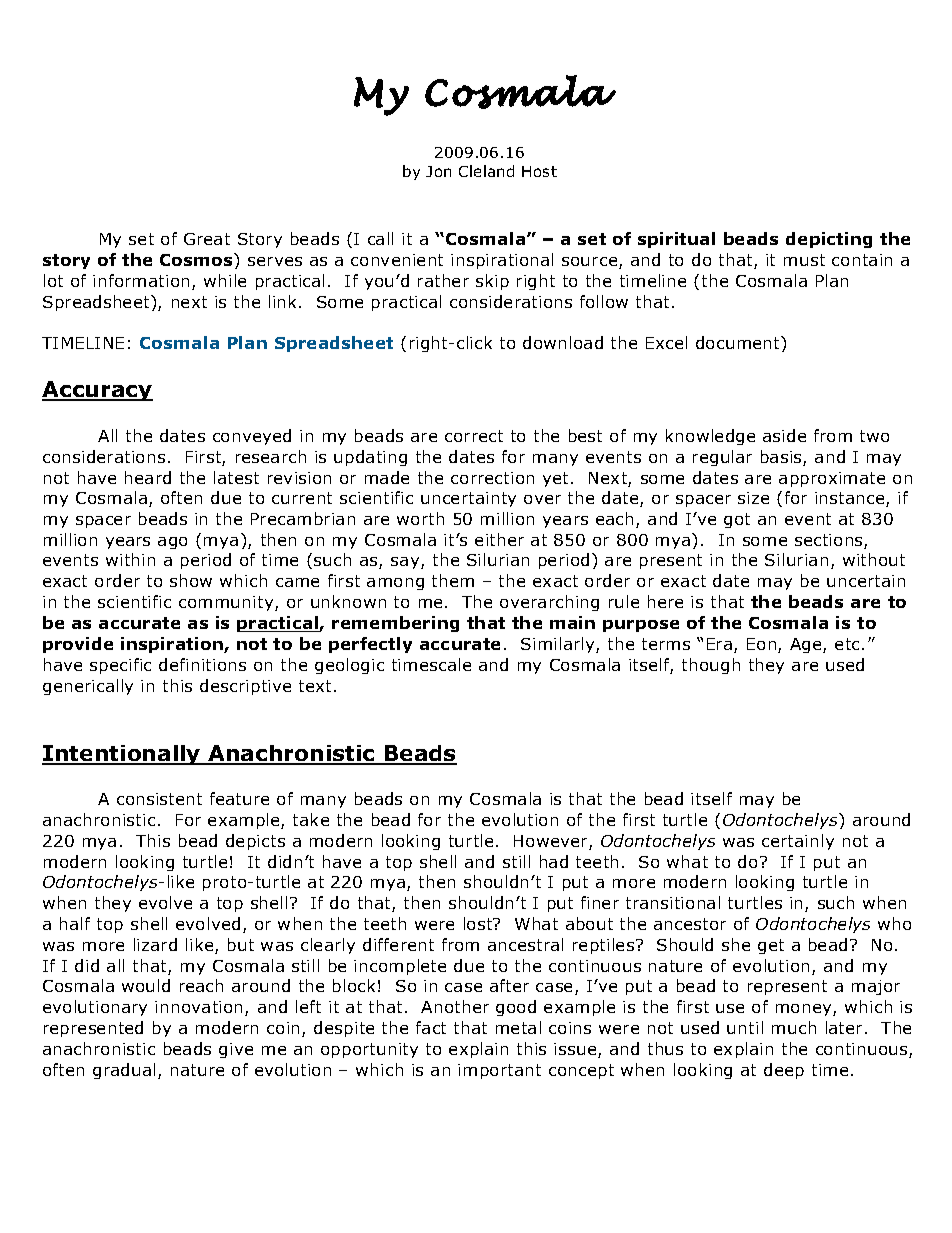 The image size is (952, 1233). I want to click on fact, so click(431, 1027).
